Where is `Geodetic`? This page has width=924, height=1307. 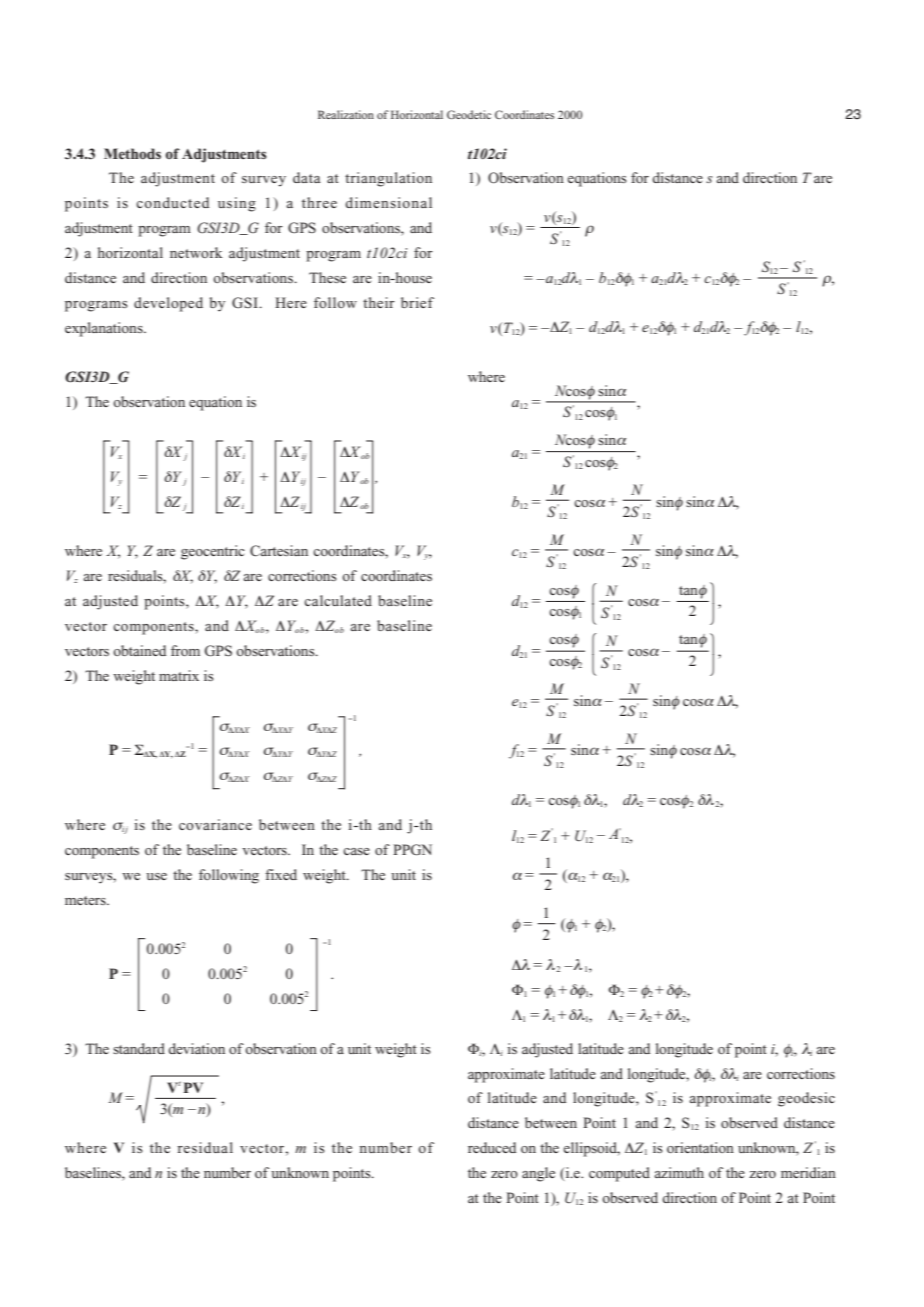 Geodetic is located at coordinates (469, 114).
